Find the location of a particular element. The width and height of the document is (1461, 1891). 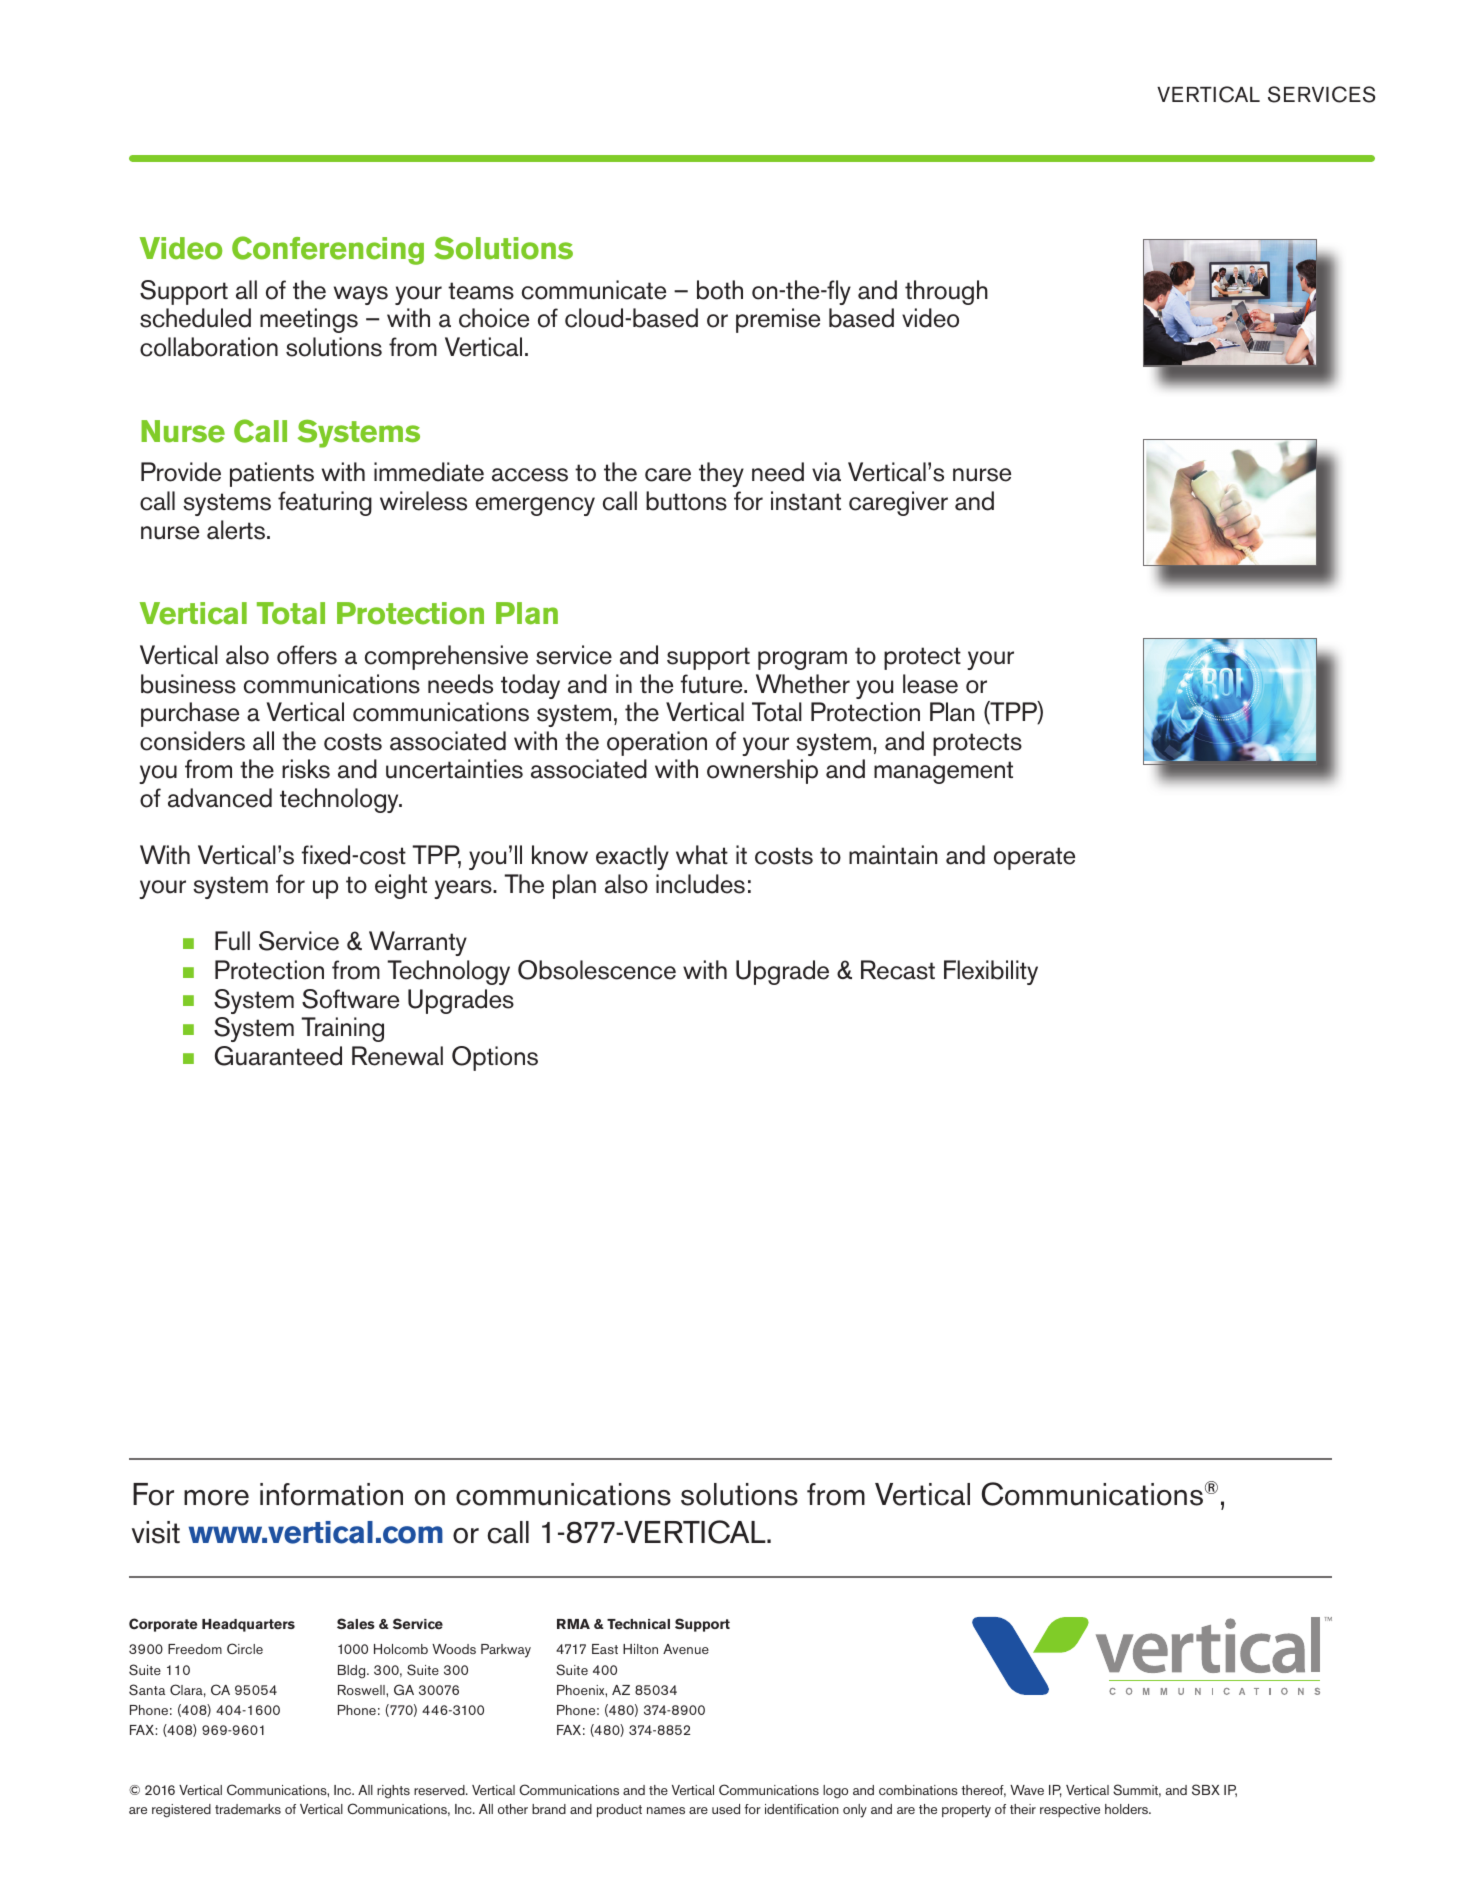

Wave is located at coordinates (1027, 1790).
